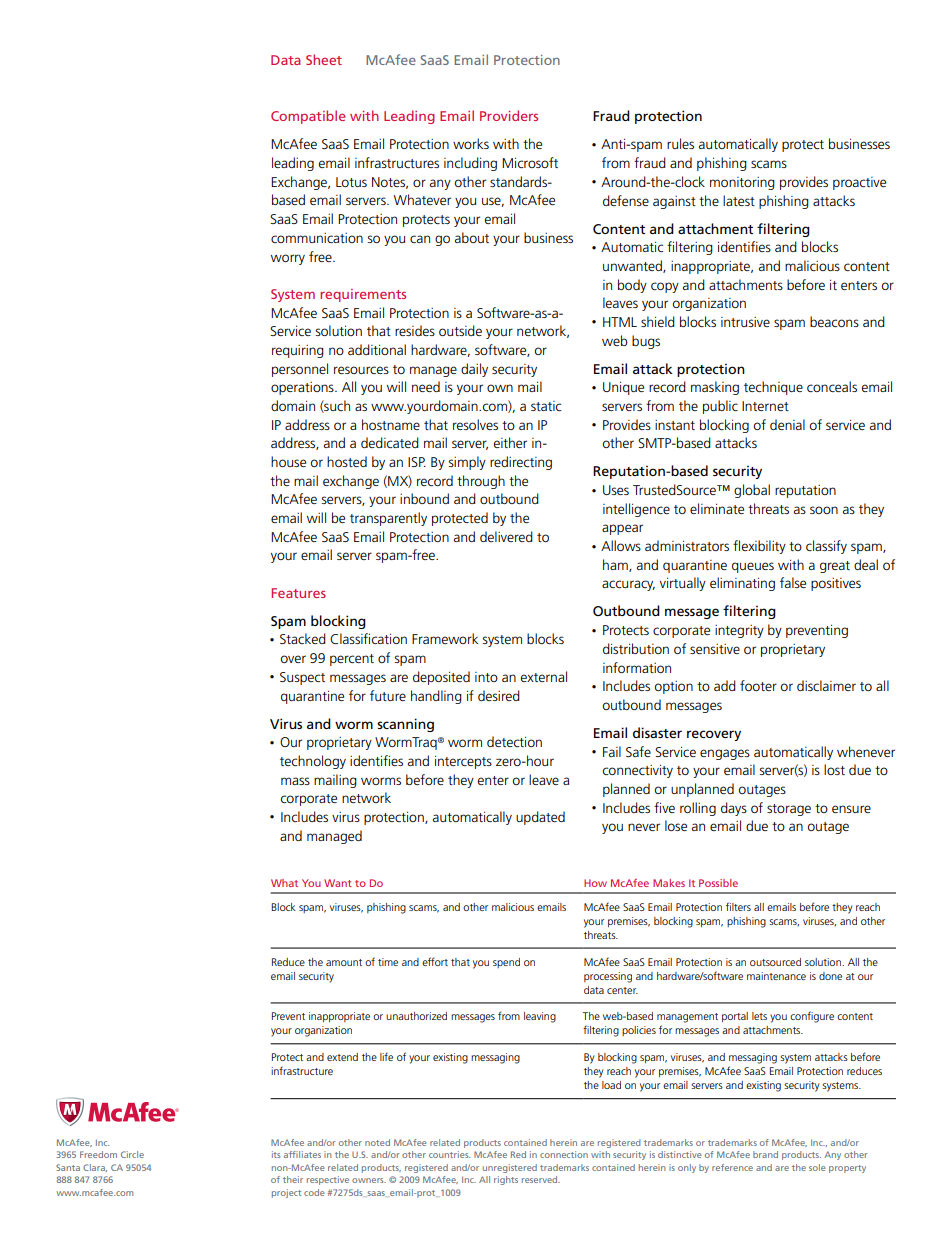 Image resolution: width=952 pixels, height=1233 pixels. I want to click on brand, so click(765, 1154).
